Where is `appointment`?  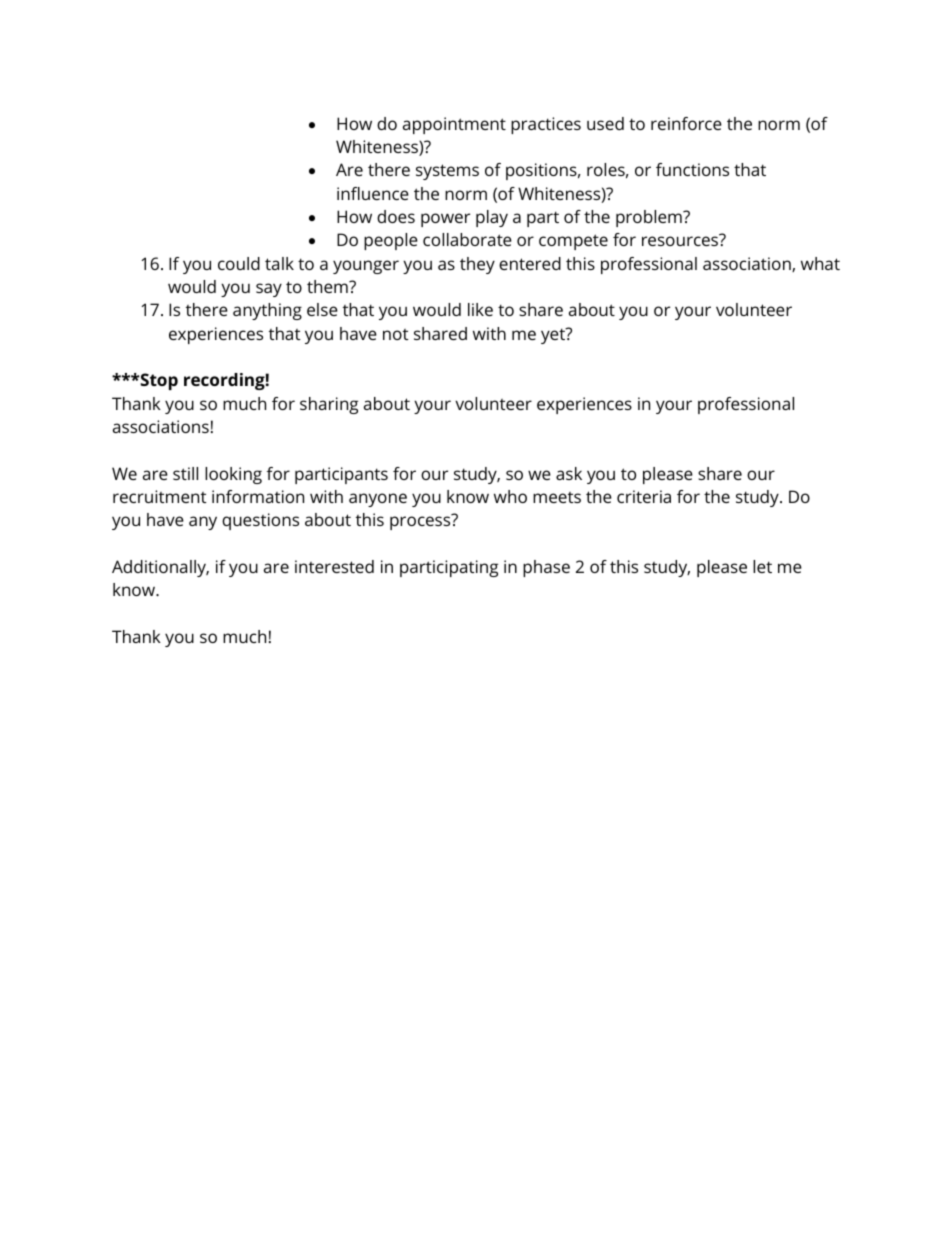 appointment is located at coordinates (454, 125).
